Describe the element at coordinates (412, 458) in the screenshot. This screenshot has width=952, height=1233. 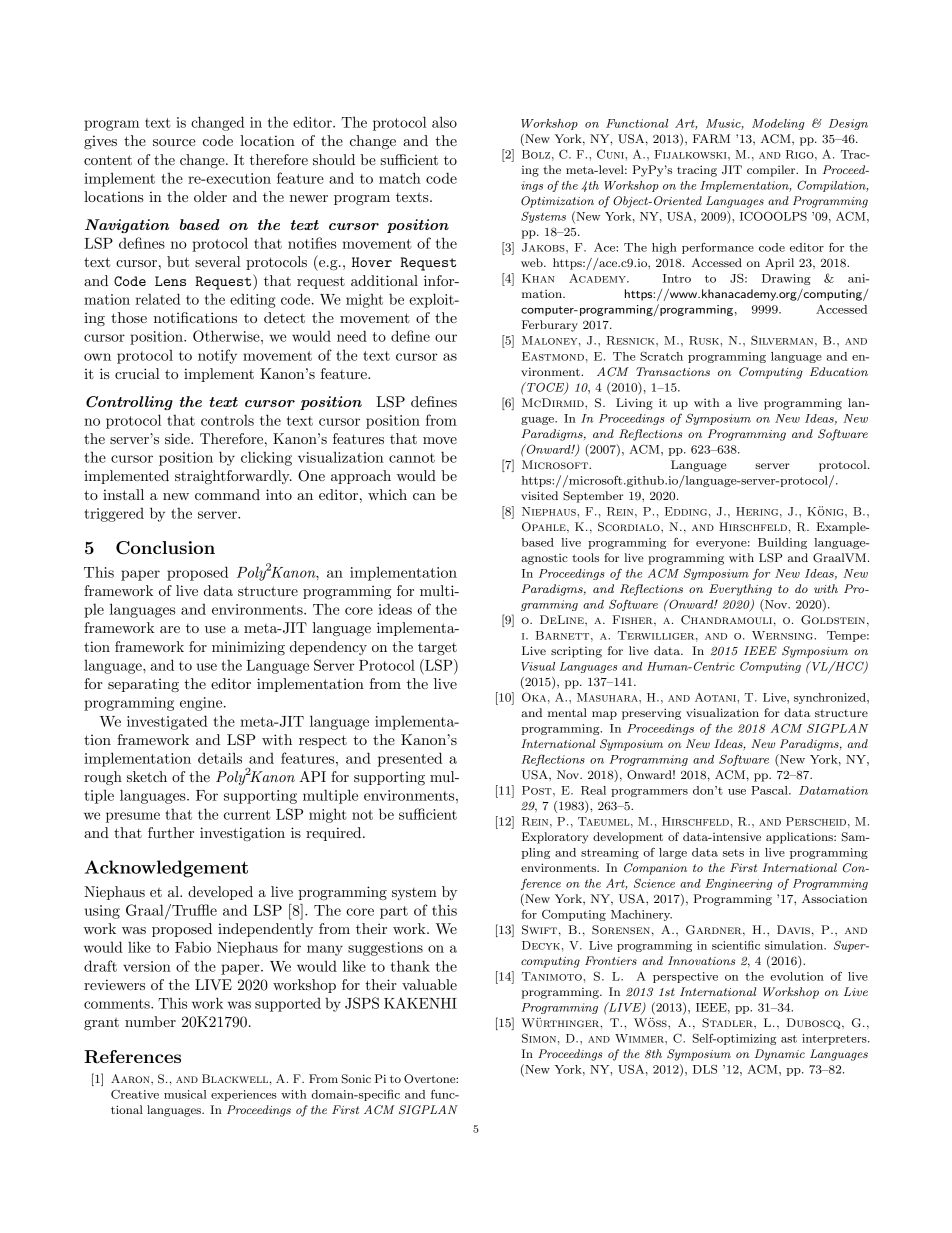
I see `cannot` at that location.
